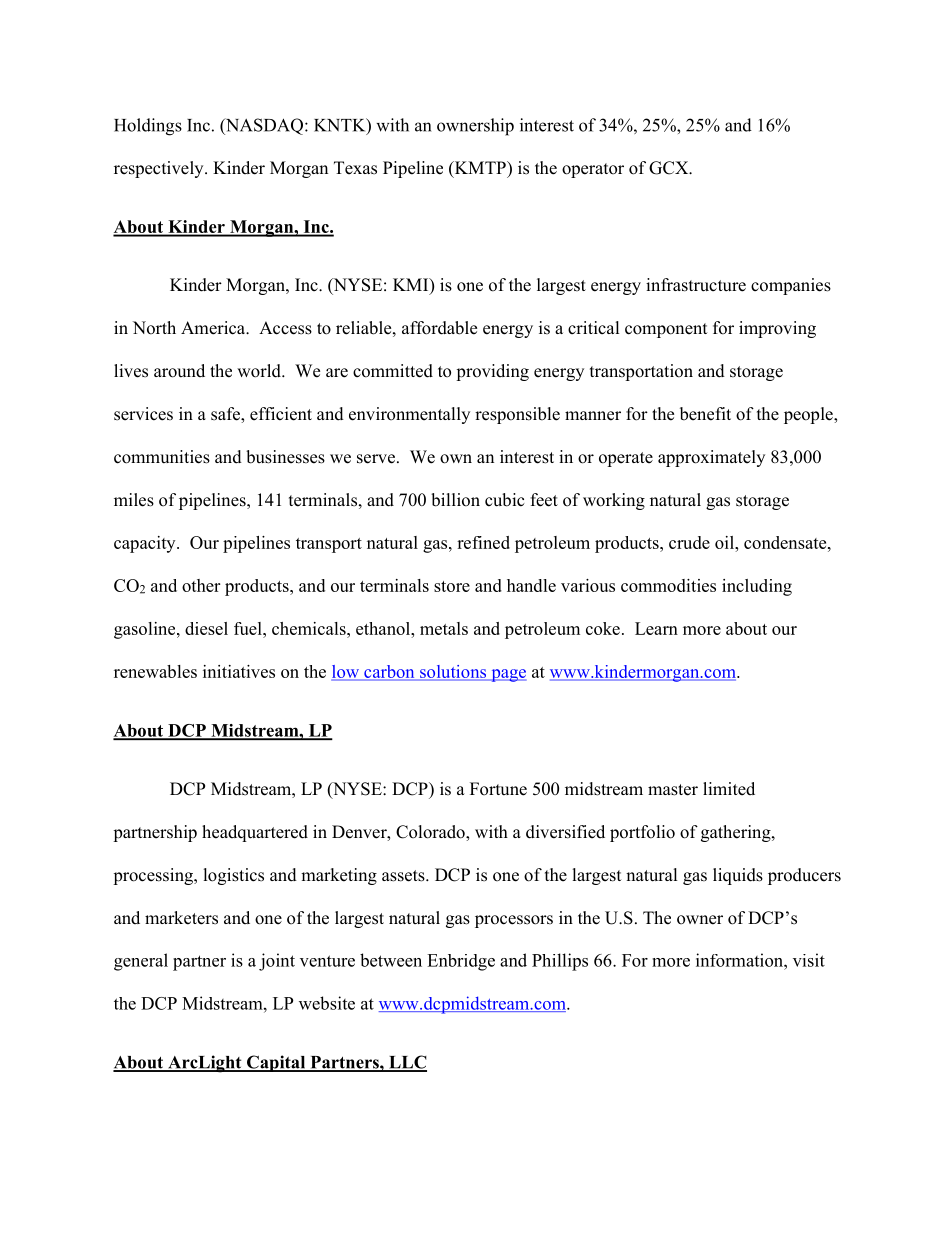 This image has width=952, height=1233. What do you see at coordinates (276, 1063) in the image?
I see `Capital` at bounding box center [276, 1063].
